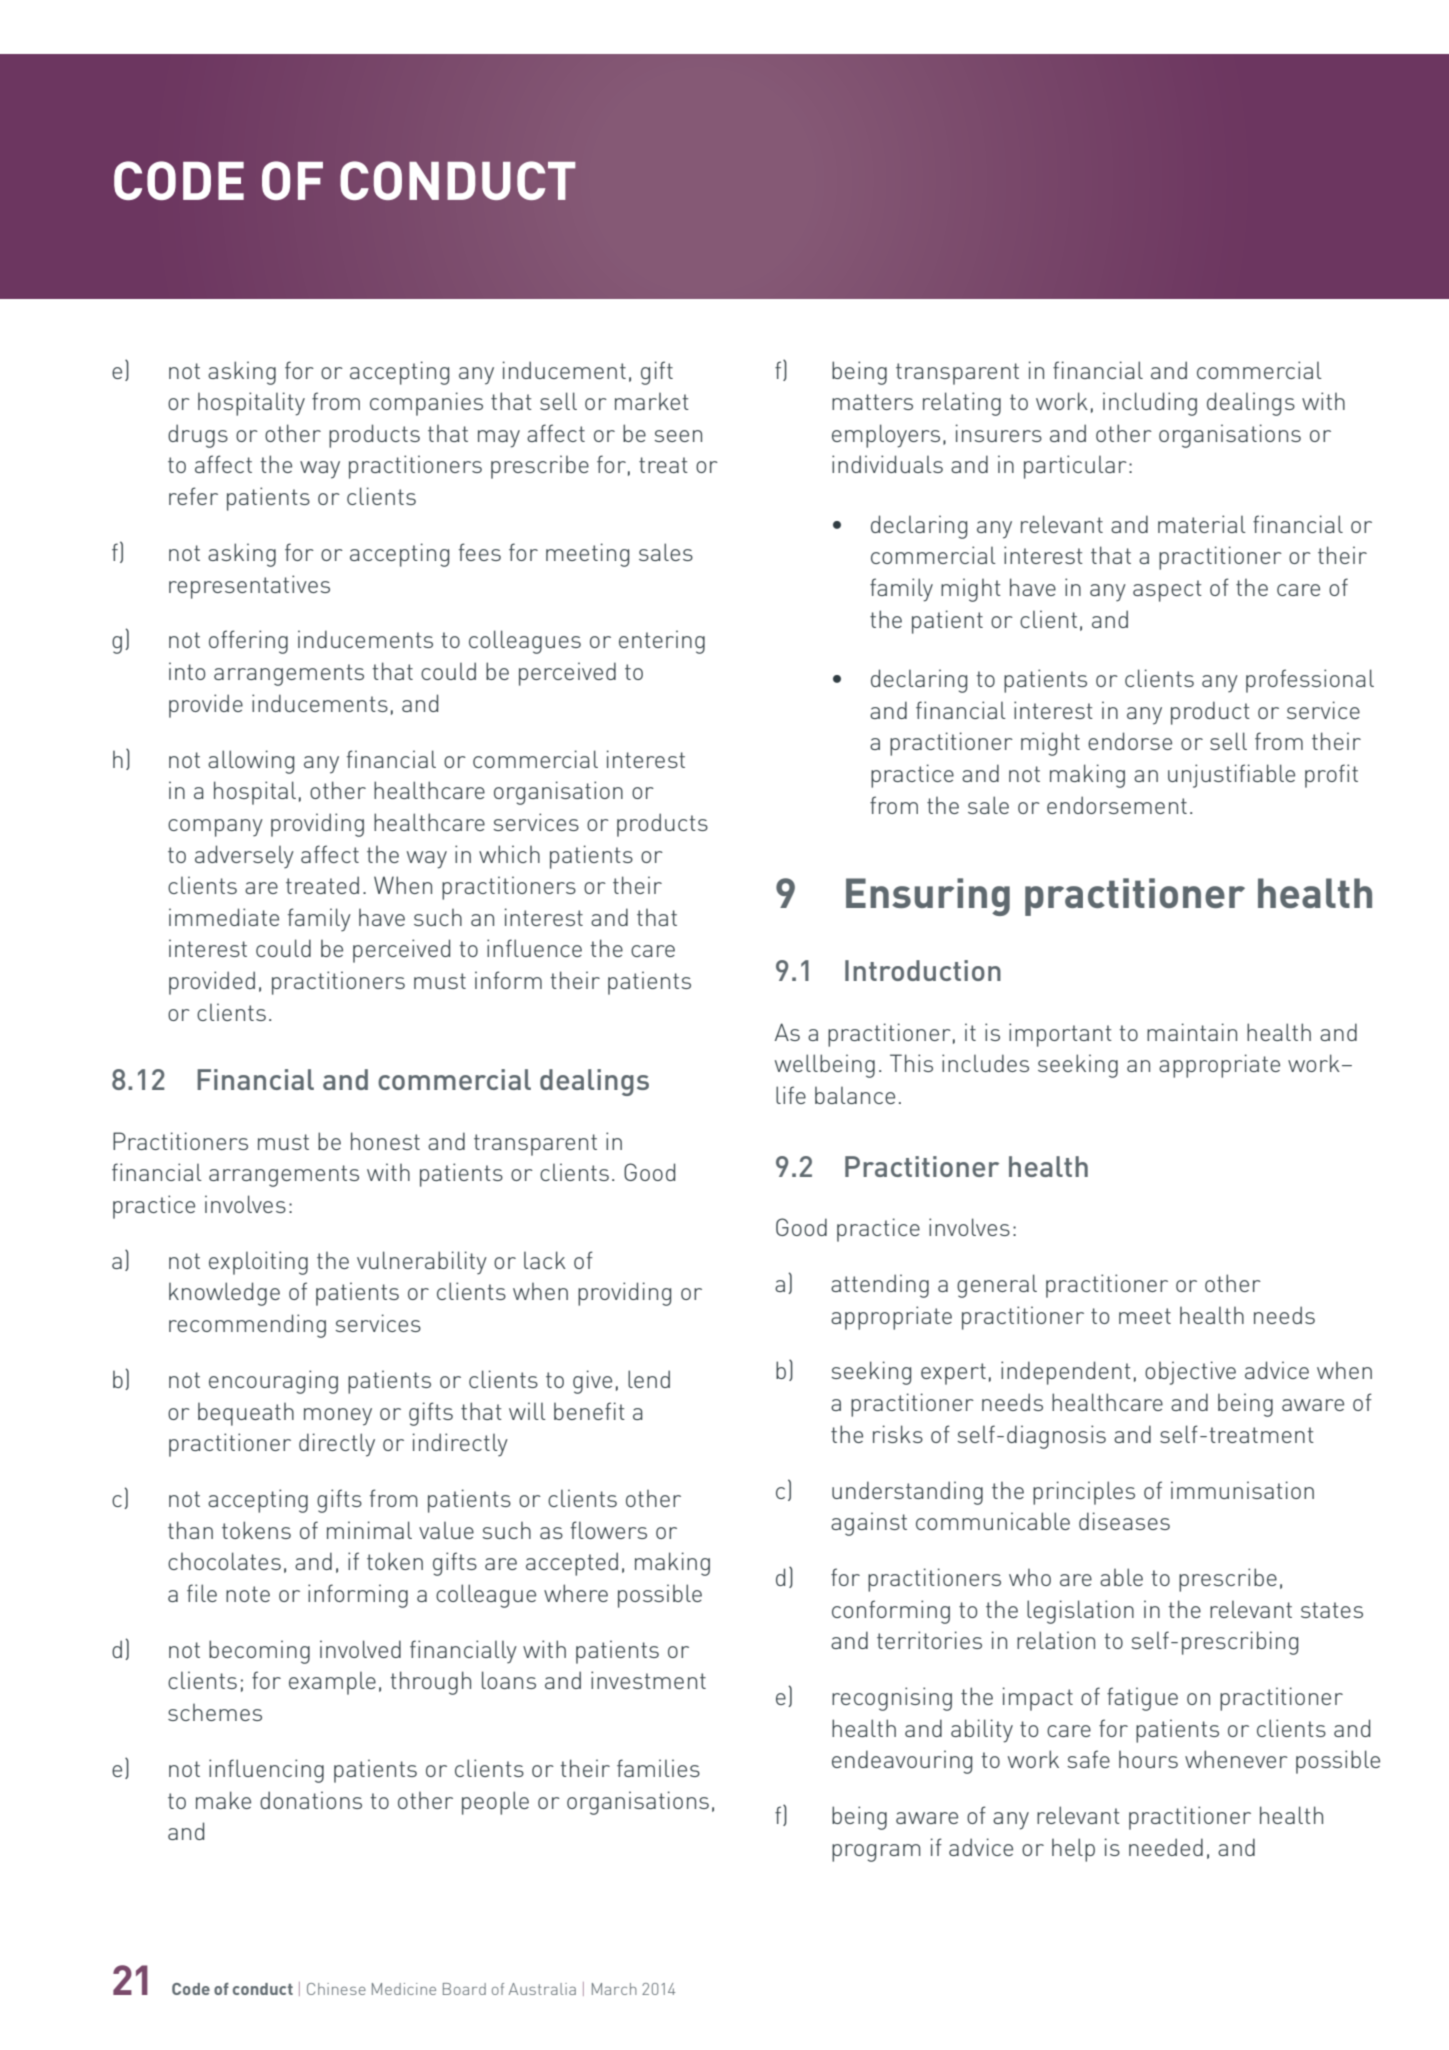 The width and height of the image is (1449, 2050). What do you see at coordinates (678, 436) in the image?
I see `seen` at bounding box center [678, 436].
